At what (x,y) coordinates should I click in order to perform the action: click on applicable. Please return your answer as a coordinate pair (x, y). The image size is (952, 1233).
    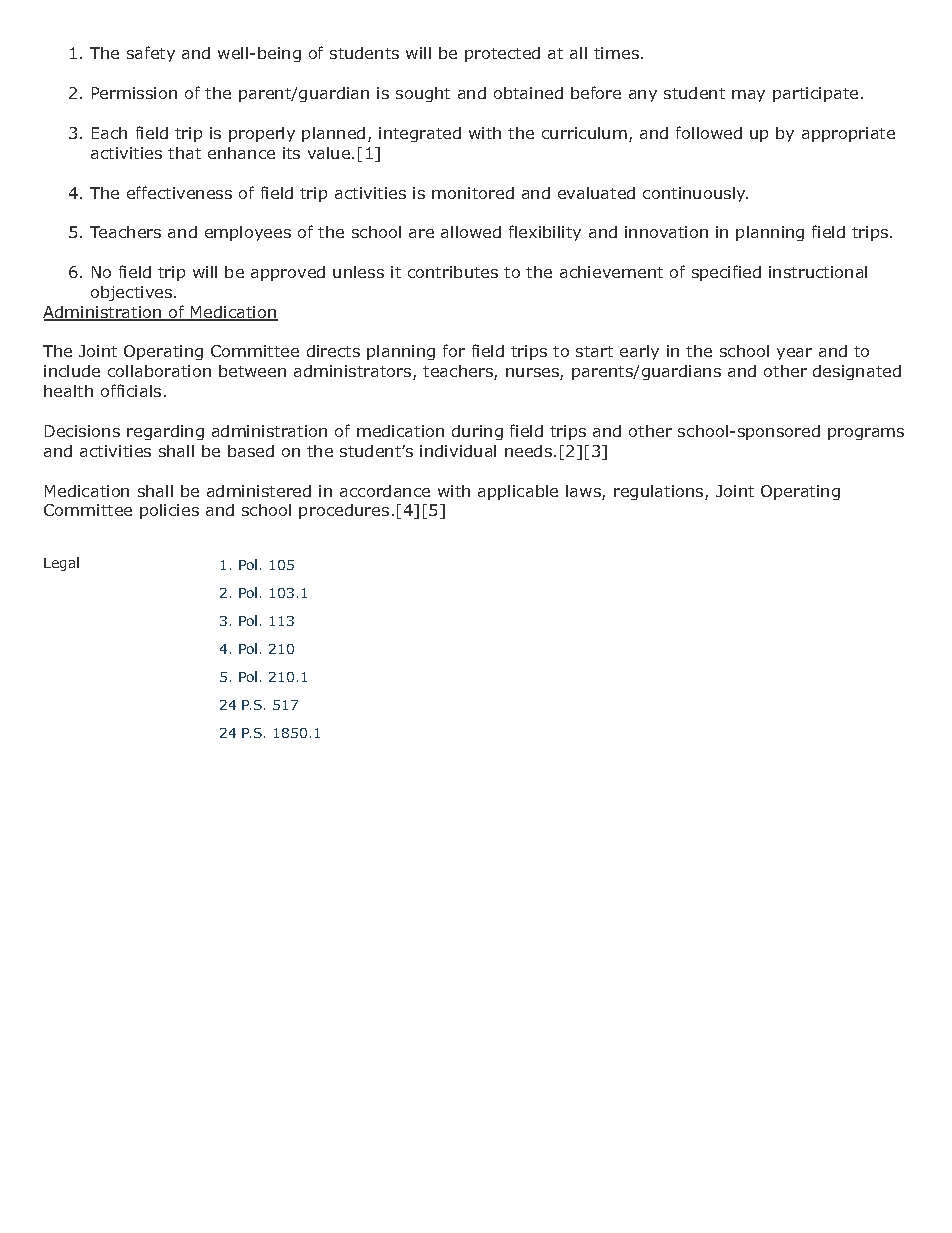
    Looking at the image, I should click on (518, 492).
